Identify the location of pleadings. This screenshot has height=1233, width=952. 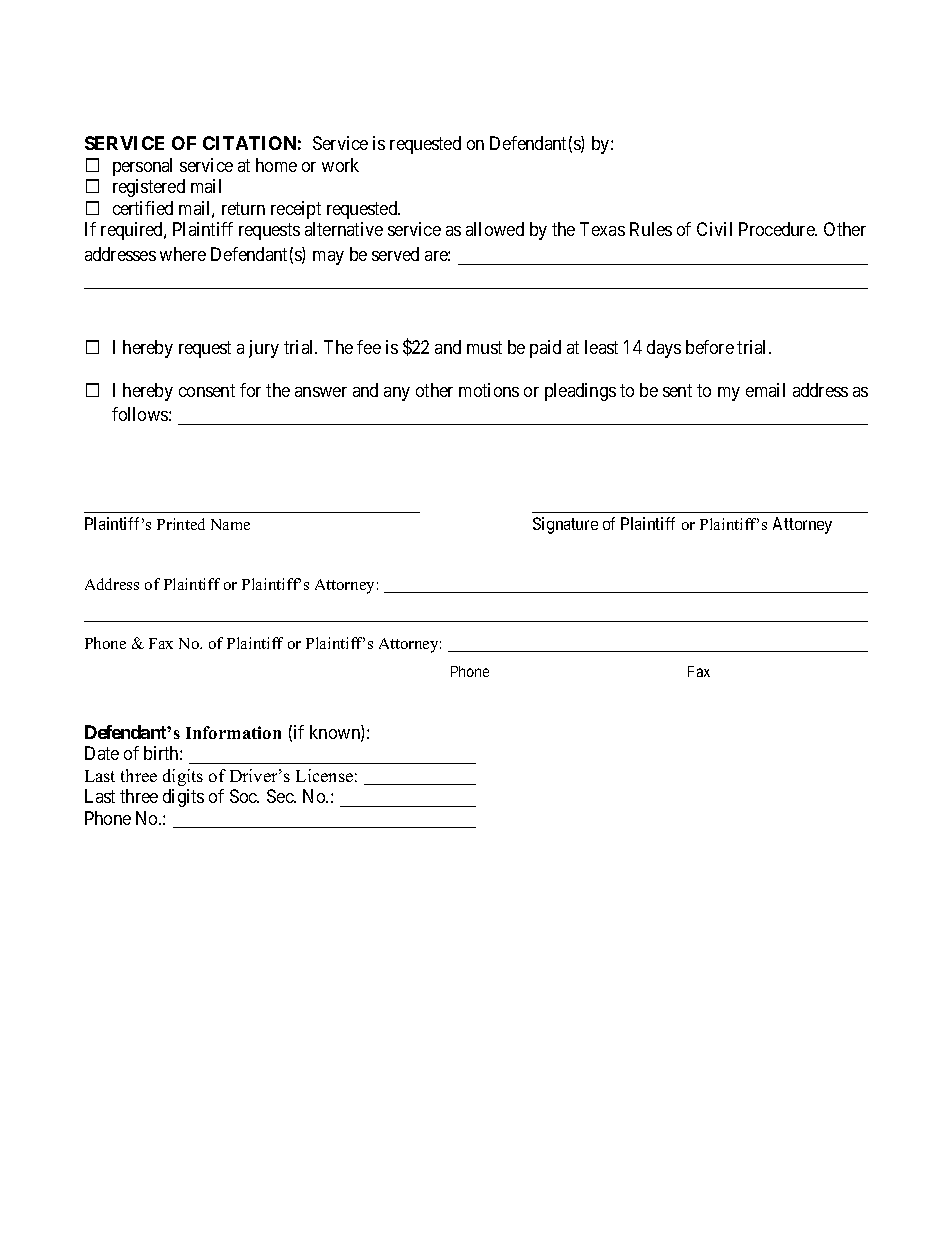
(580, 392).
